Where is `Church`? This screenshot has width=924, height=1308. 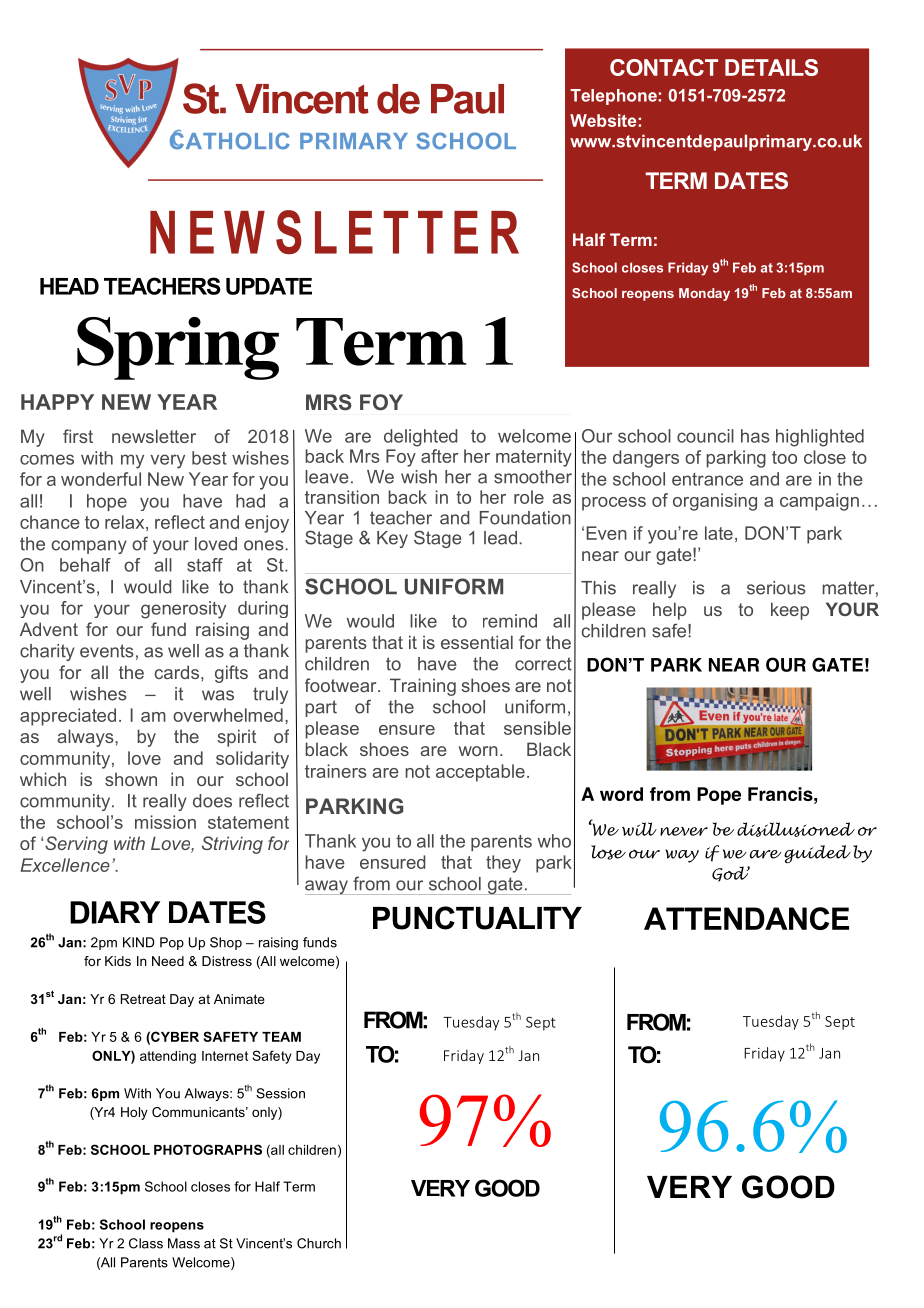
Church is located at coordinates (319, 1243).
